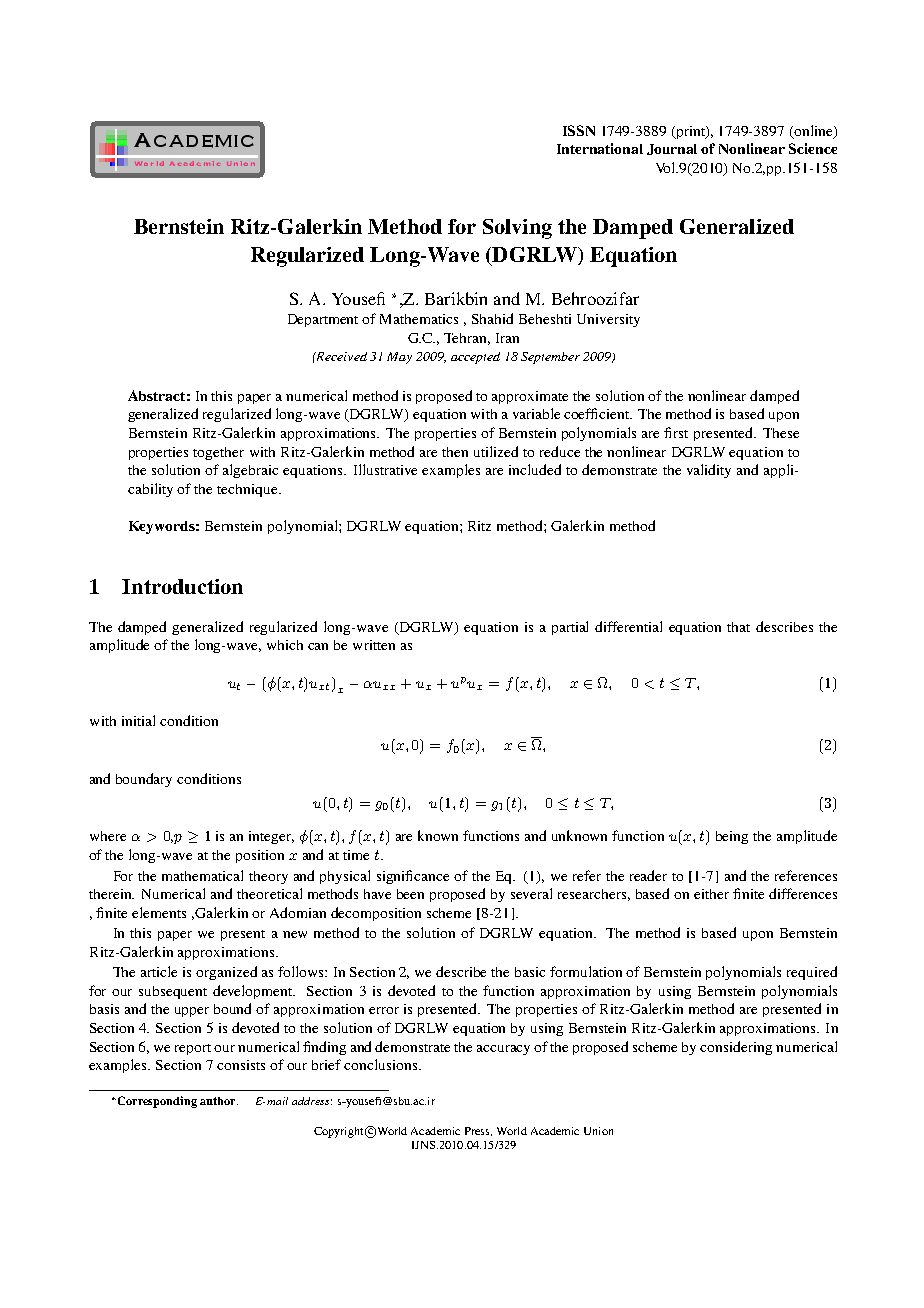 The image size is (924, 1308). What do you see at coordinates (672, 149) in the screenshot?
I see `Journal` at bounding box center [672, 149].
